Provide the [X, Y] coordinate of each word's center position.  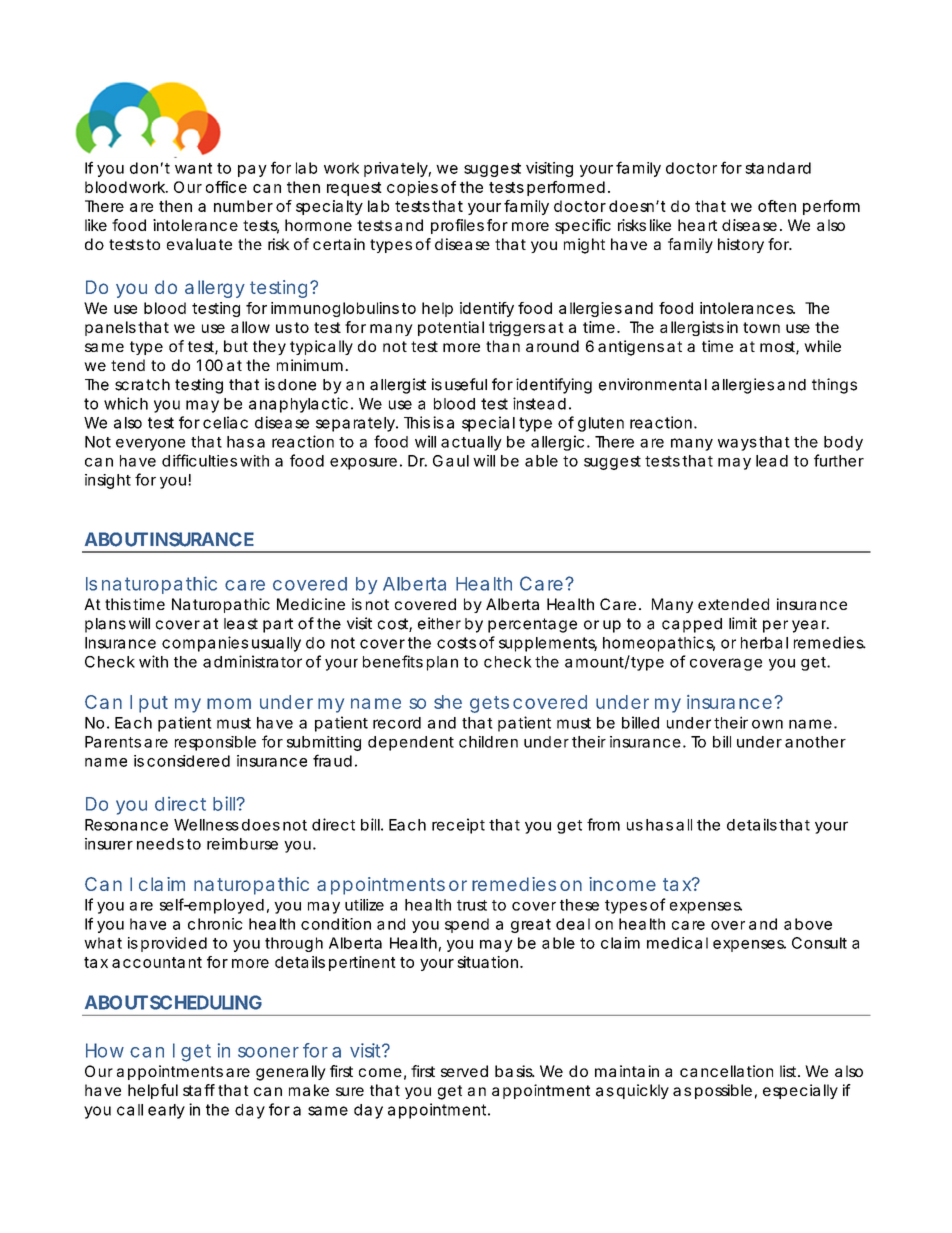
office [226, 187]
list [789, 1071]
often [777, 206]
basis [514, 1071]
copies [412, 188]
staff [199, 1090]
